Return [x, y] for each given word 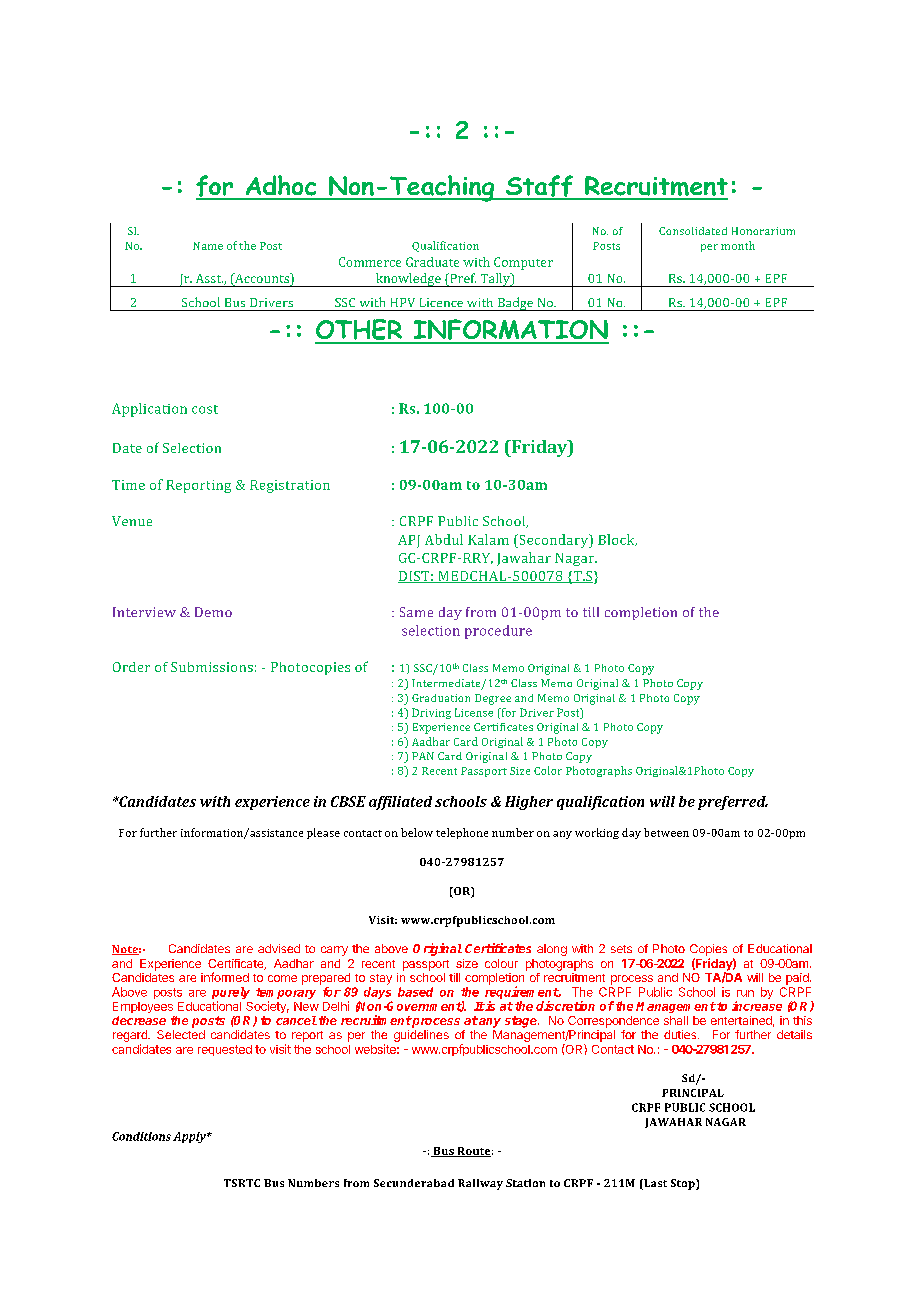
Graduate [432, 262]
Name [208, 246]
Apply [190, 1137]
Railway [480, 1184]
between [666, 832]
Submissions [212, 667]
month [738, 245]
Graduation [441, 698]
